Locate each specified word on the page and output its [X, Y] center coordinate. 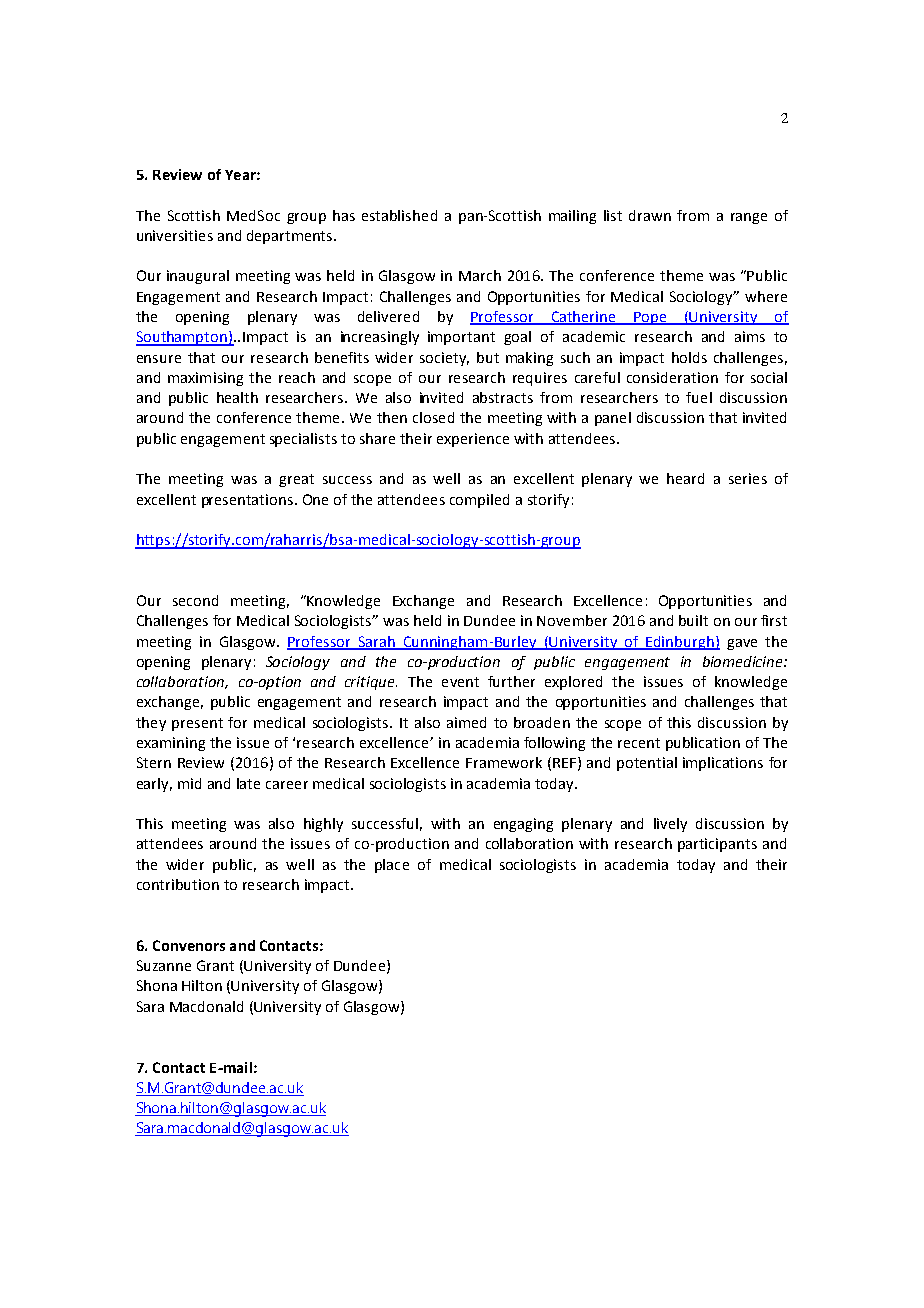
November [572, 620]
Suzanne [164, 965]
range [749, 218]
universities [175, 235]
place [392, 866]
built [693, 620]
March [480, 275]
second [195, 600]
